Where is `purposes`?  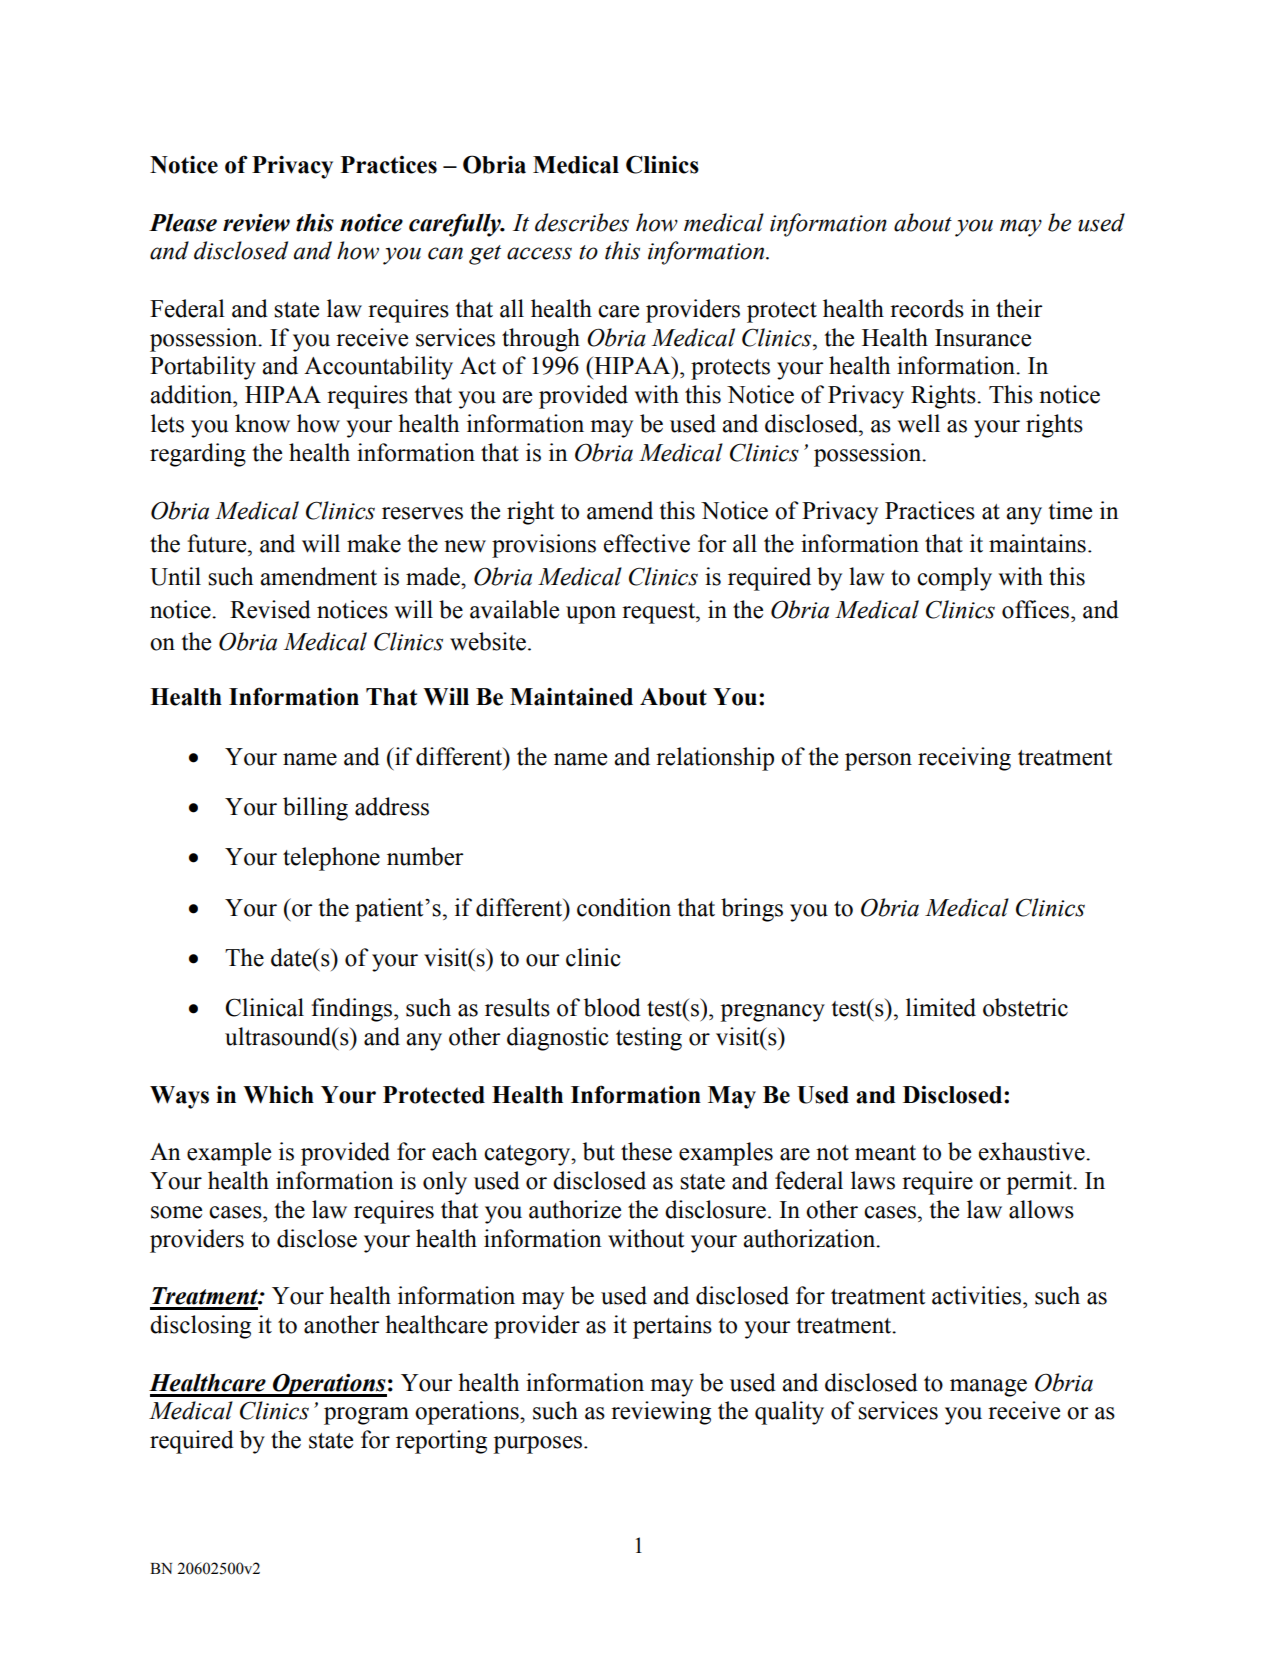
purposes is located at coordinates (539, 1445).
